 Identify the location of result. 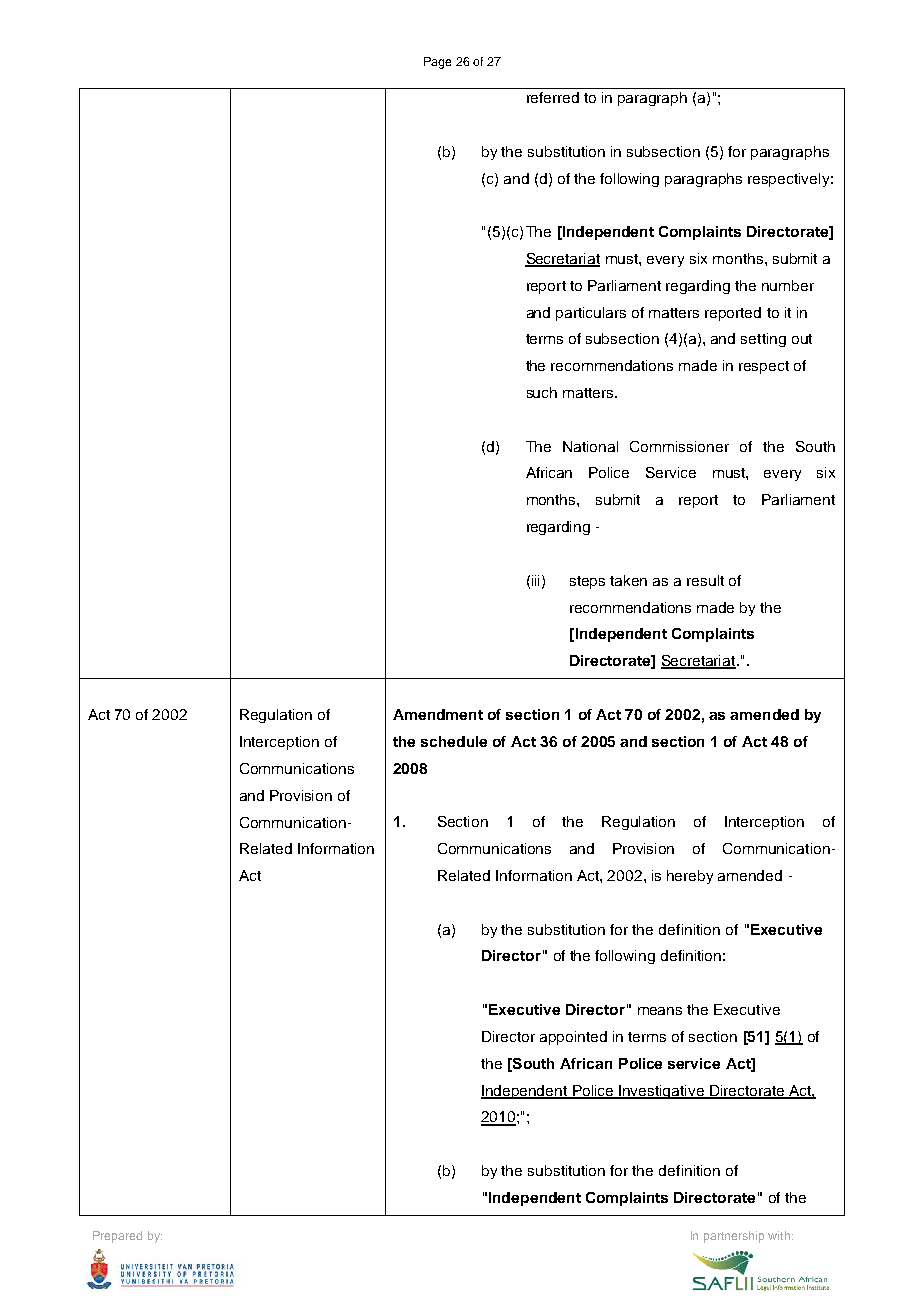
(705, 580).
